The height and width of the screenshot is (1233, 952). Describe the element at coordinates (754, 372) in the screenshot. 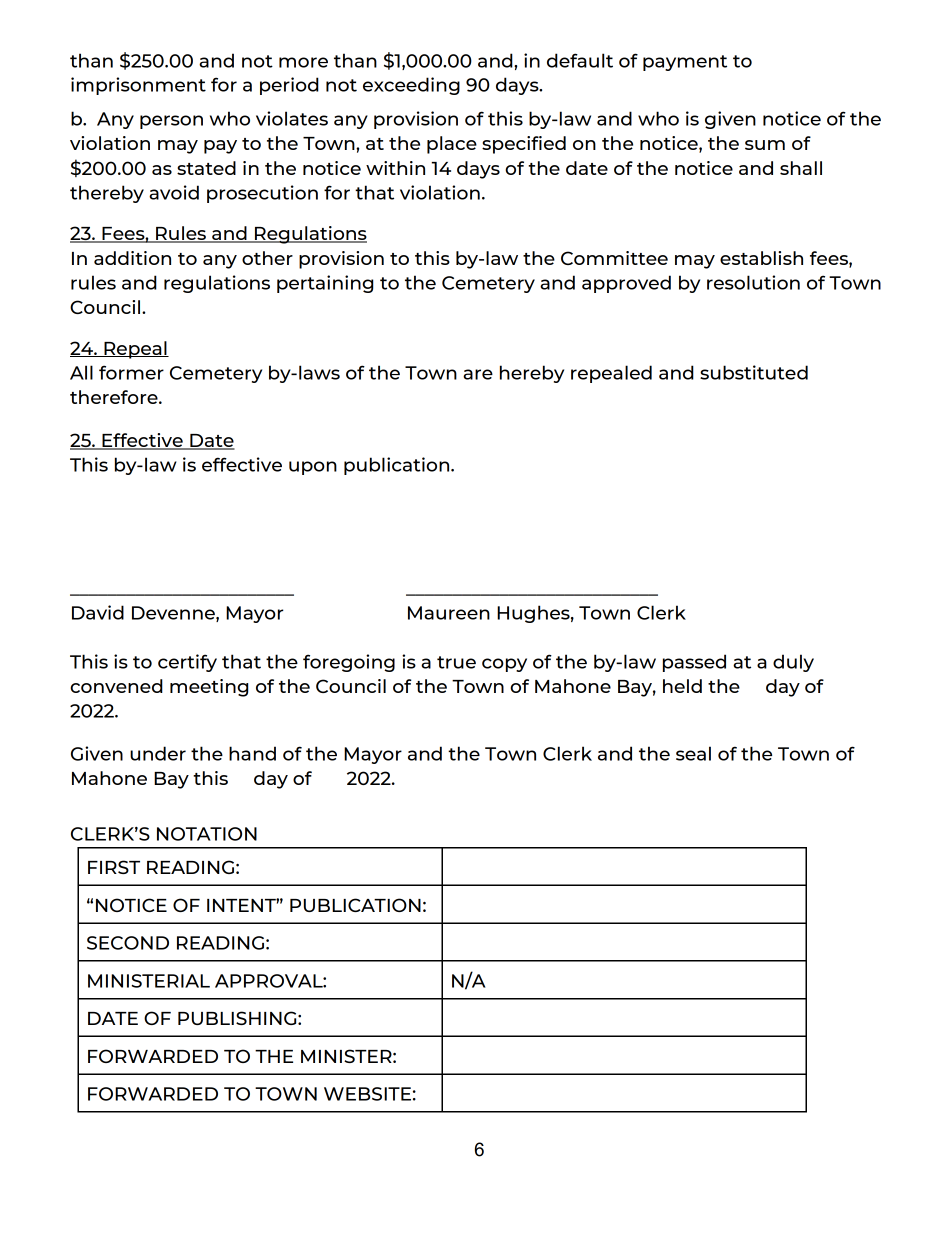

I see `substituted` at that location.
